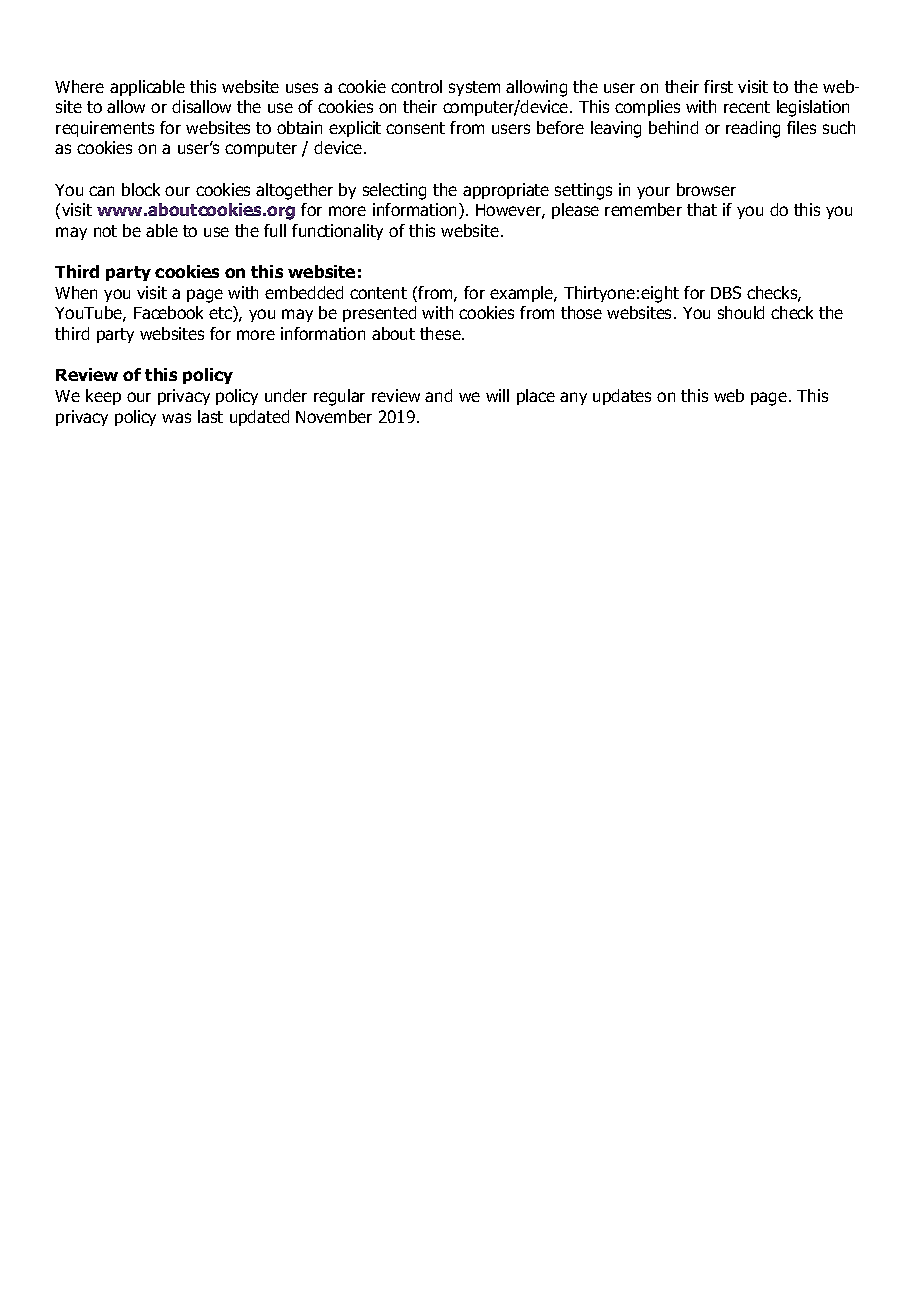 The height and width of the page is (1308, 924). Describe the element at coordinates (575, 211) in the page. I see `please` at that location.
